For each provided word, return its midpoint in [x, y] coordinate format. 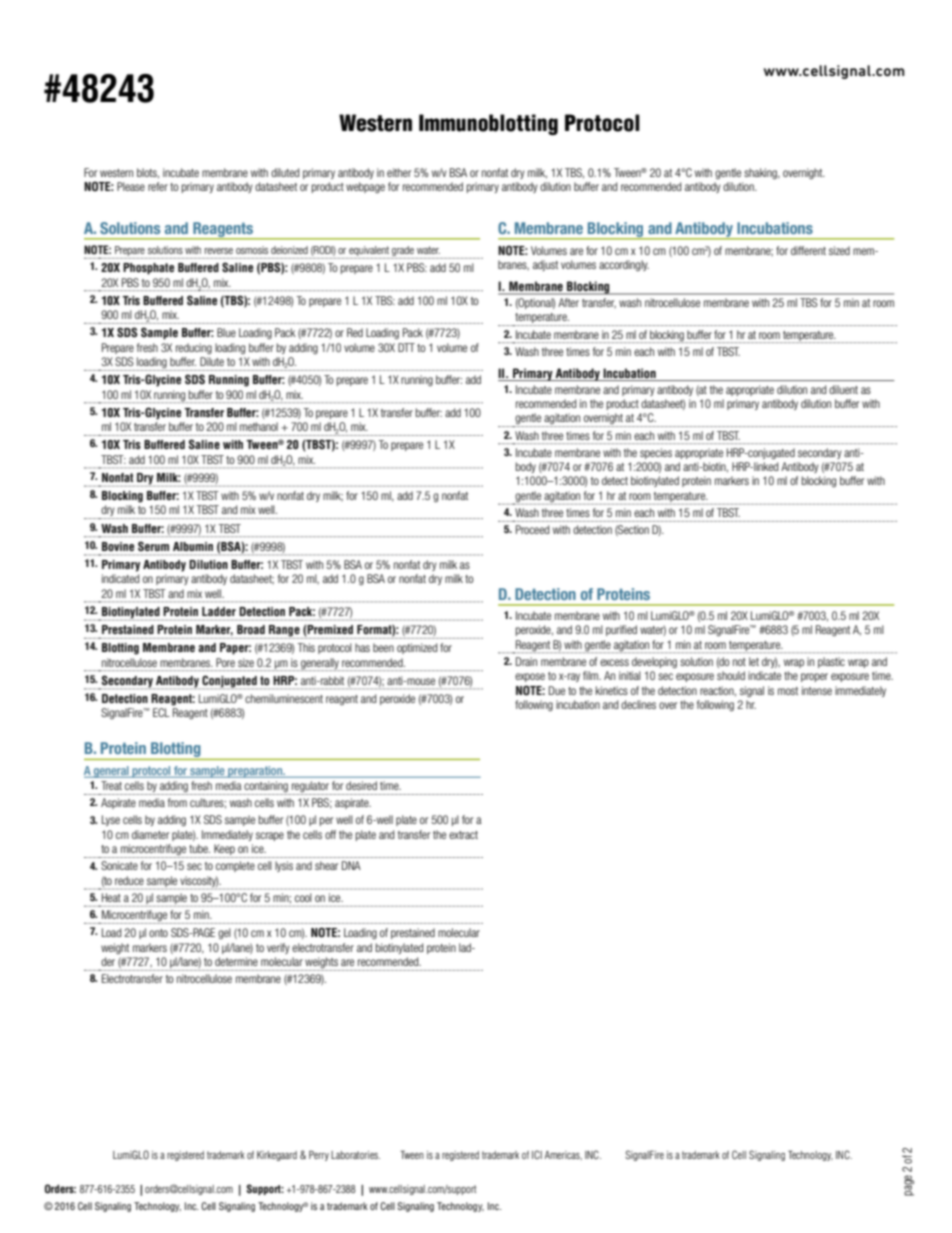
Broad [251, 629]
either [399, 172]
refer [158, 186]
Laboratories [355, 1155]
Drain [526, 661]
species [656, 453]
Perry [319, 1156]
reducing [194, 348]
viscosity [198, 882]
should [731, 675]
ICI [537, 1154]
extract [463, 835]
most [788, 691]
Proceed [532, 529]
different [808, 250]
